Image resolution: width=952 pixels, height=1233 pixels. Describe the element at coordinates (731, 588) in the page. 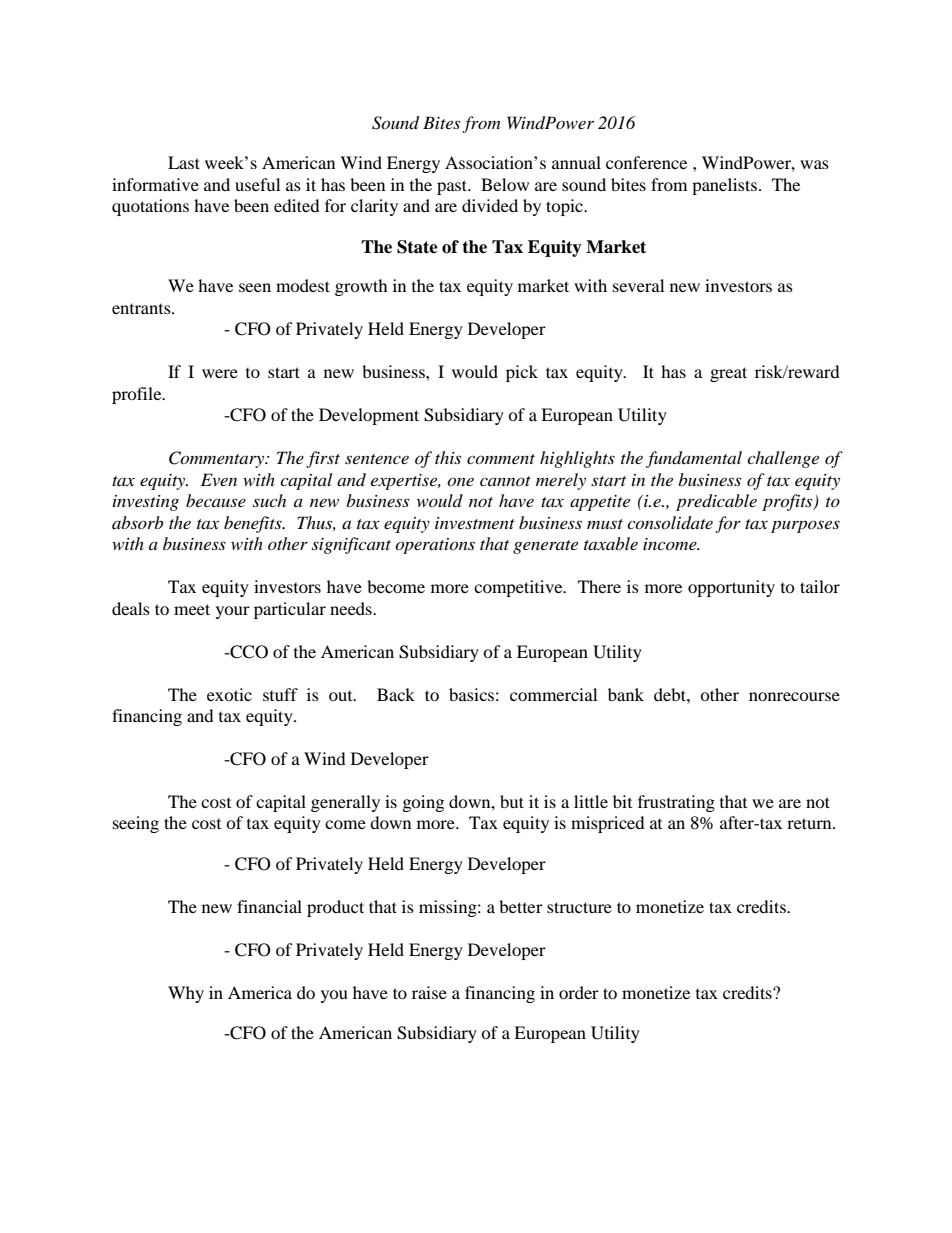

I see `opportunity` at that location.
